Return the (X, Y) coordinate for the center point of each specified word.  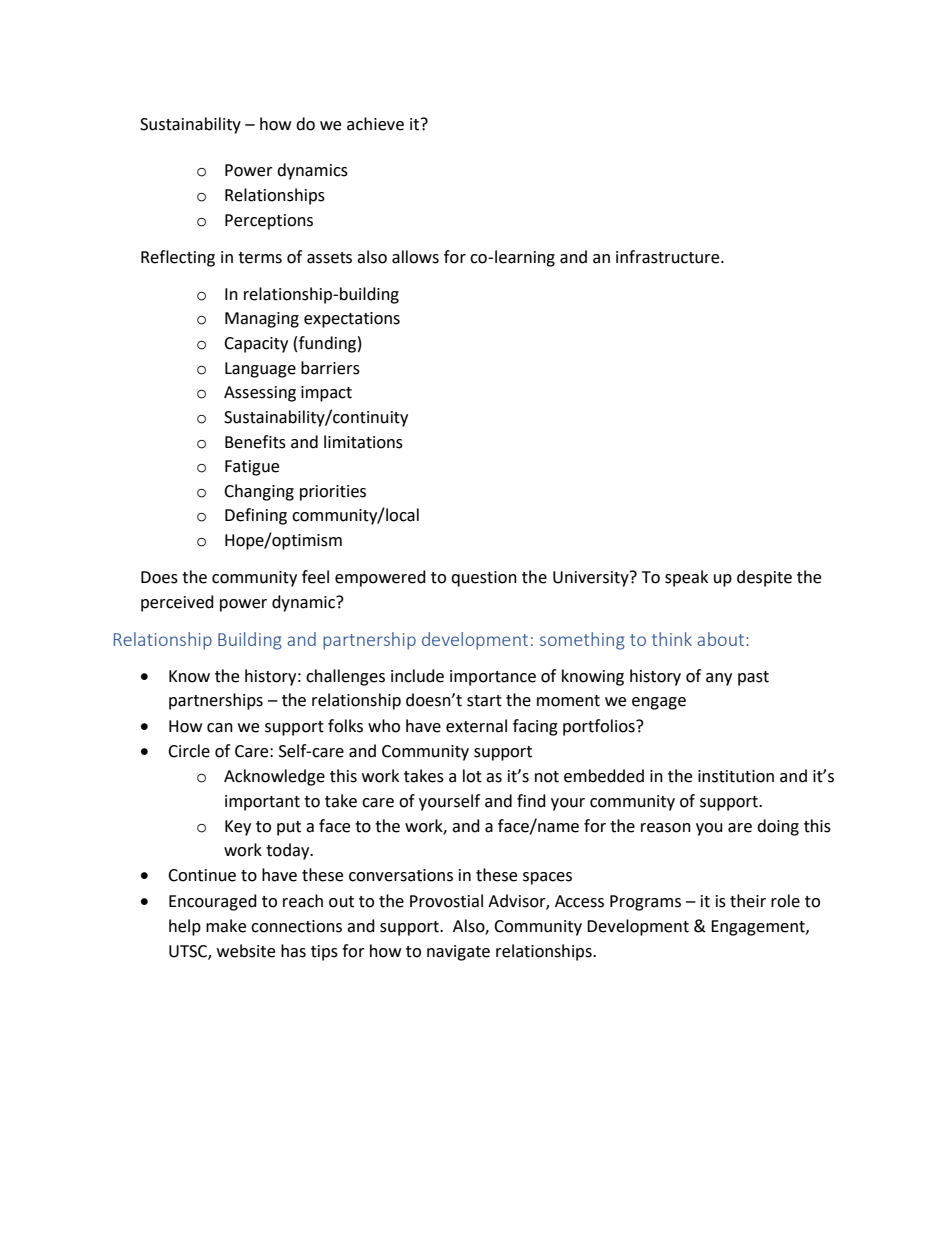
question (484, 579)
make (226, 926)
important (262, 803)
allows (415, 257)
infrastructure (669, 257)
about (722, 639)
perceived (177, 603)
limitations (363, 442)
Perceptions (269, 222)
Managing (262, 320)
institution (736, 776)
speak (686, 578)
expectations (352, 320)
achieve (375, 124)
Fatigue (252, 468)
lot (472, 776)
